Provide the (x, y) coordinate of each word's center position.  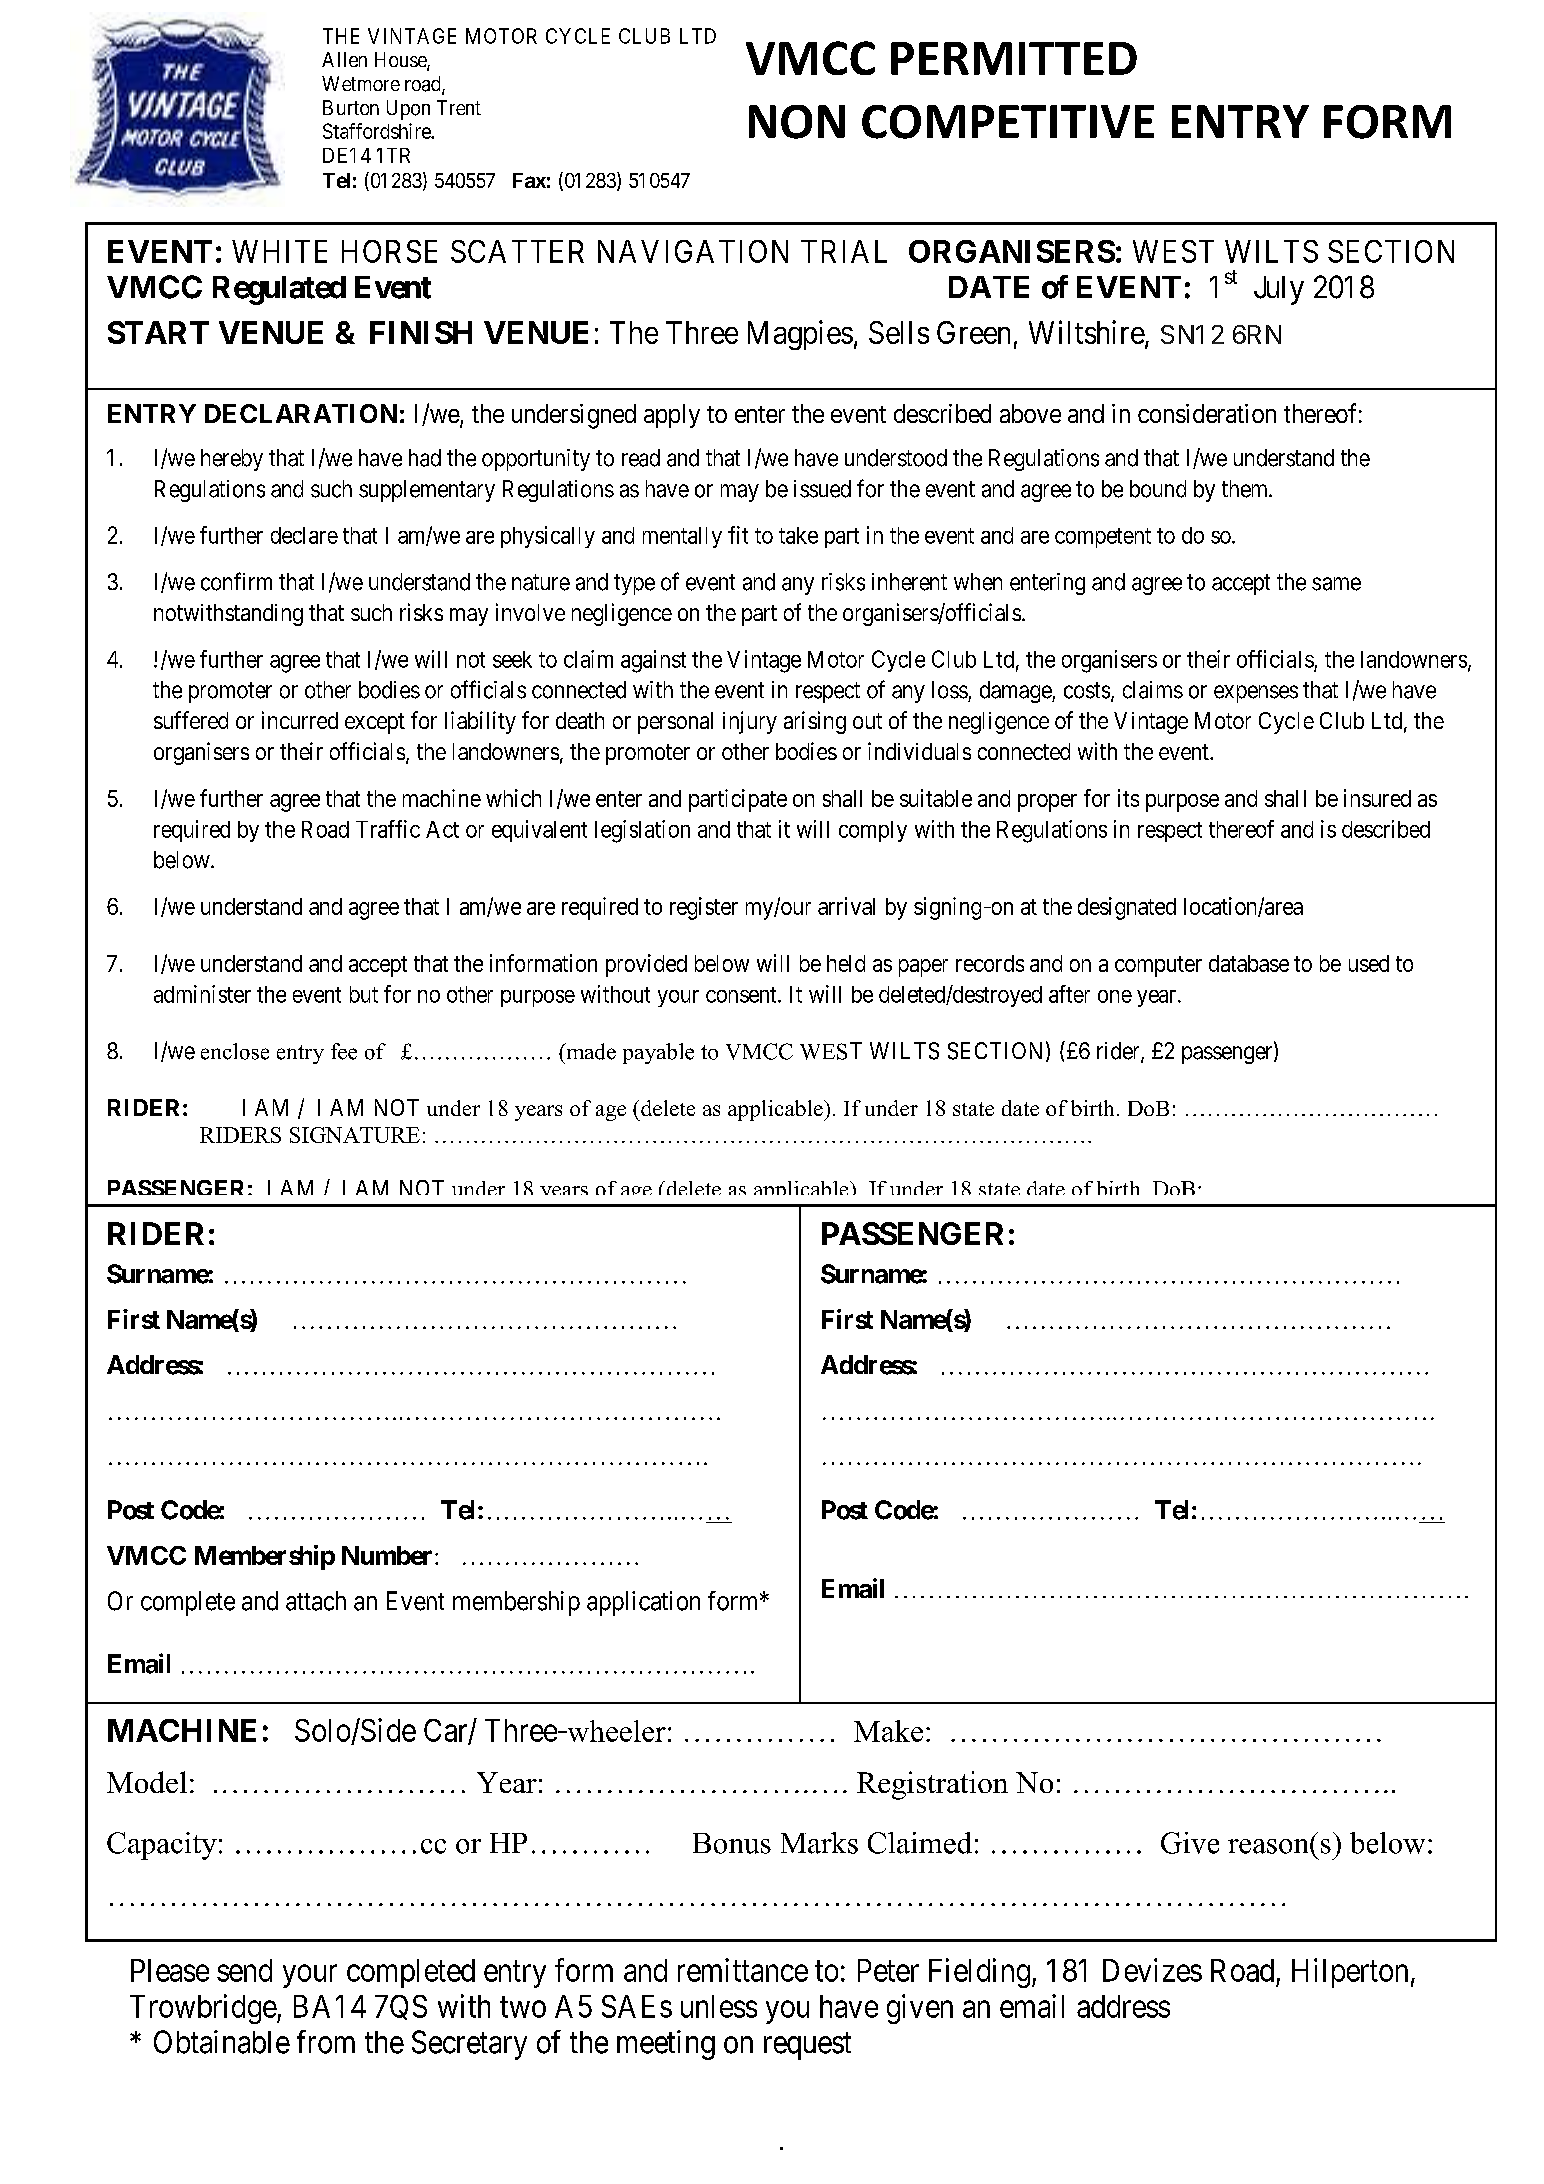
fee (344, 1051)
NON (797, 122)
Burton (351, 107)
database (1249, 963)
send (244, 1970)
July (1279, 290)
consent (742, 995)
